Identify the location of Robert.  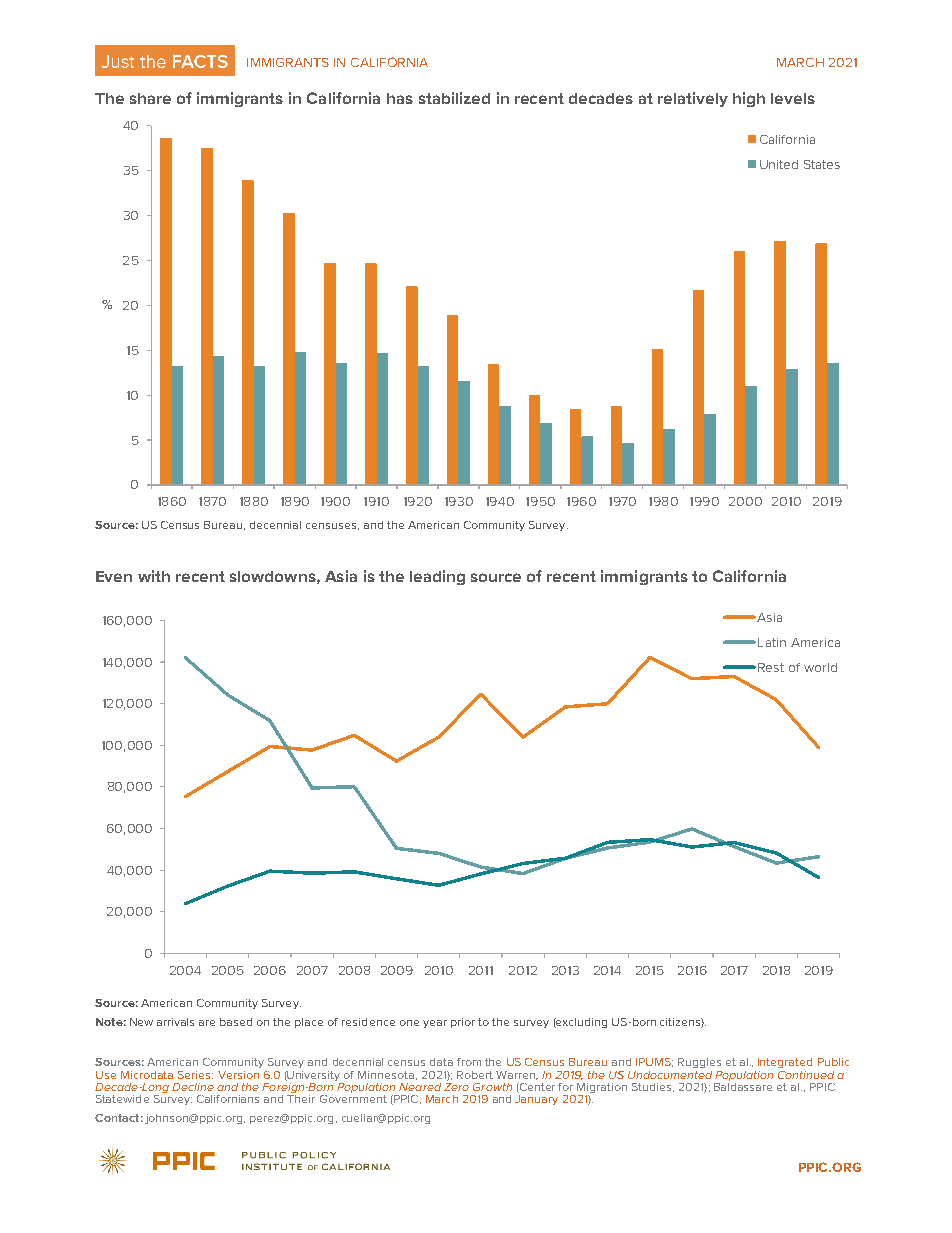
(475, 1075).
